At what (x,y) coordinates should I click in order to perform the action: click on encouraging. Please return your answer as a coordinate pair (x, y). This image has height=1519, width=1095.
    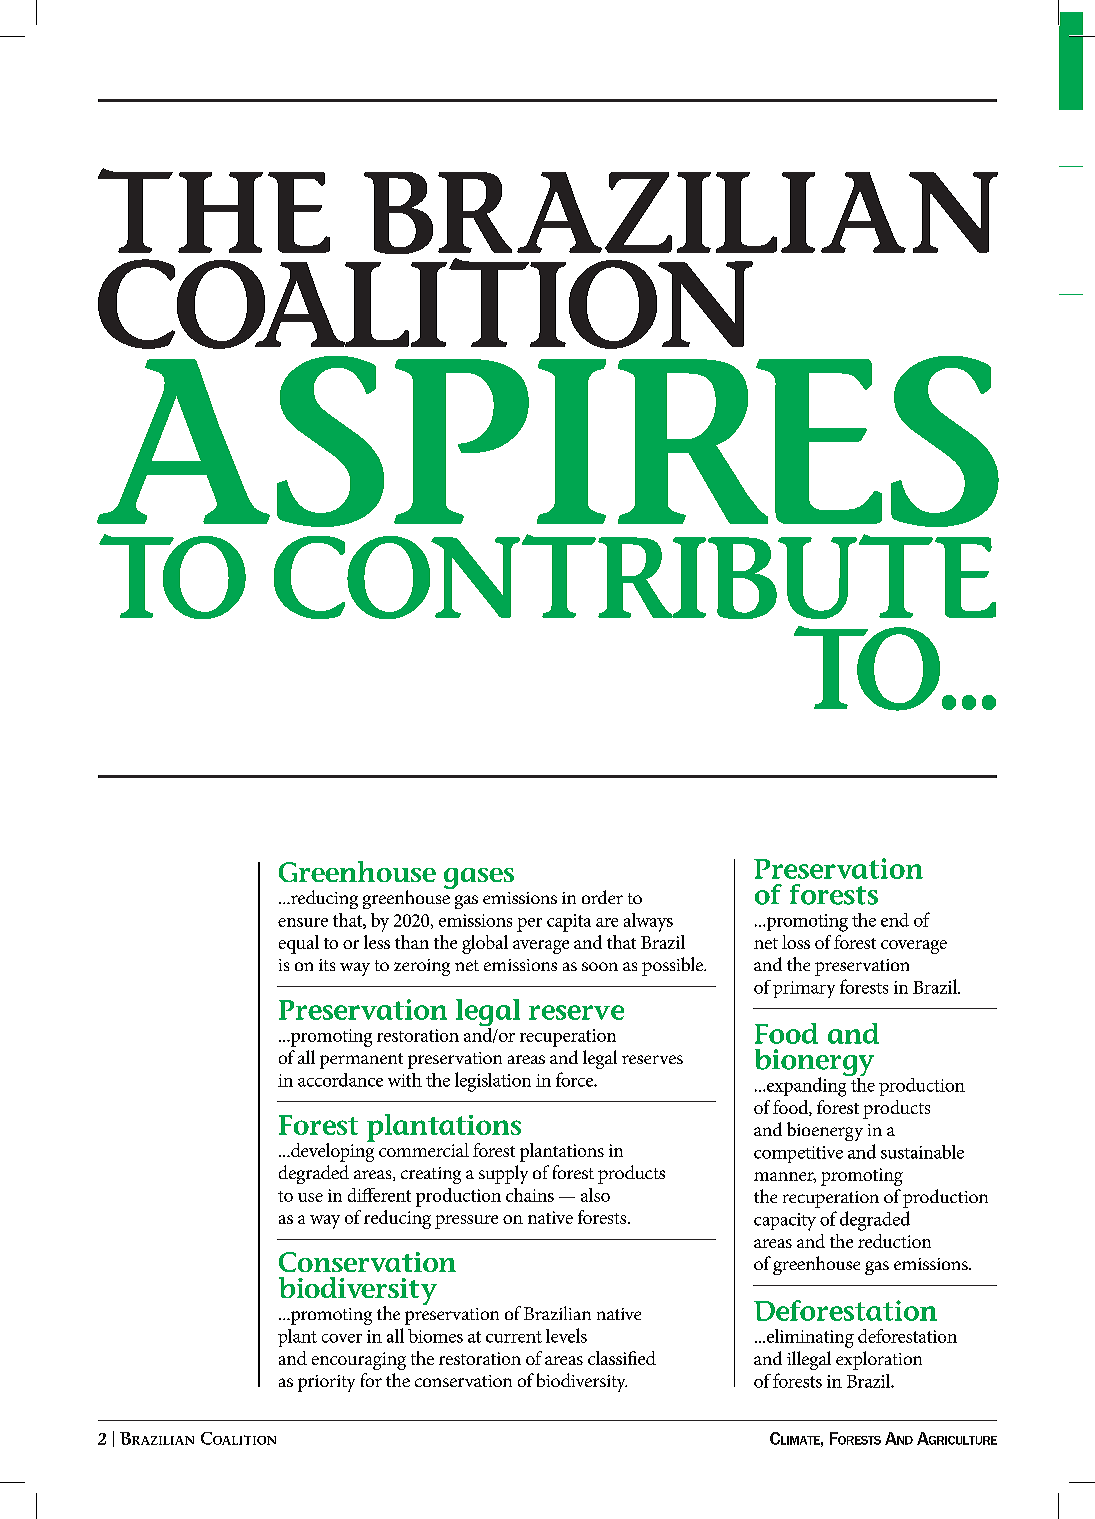
    Looking at the image, I should click on (359, 1361).
